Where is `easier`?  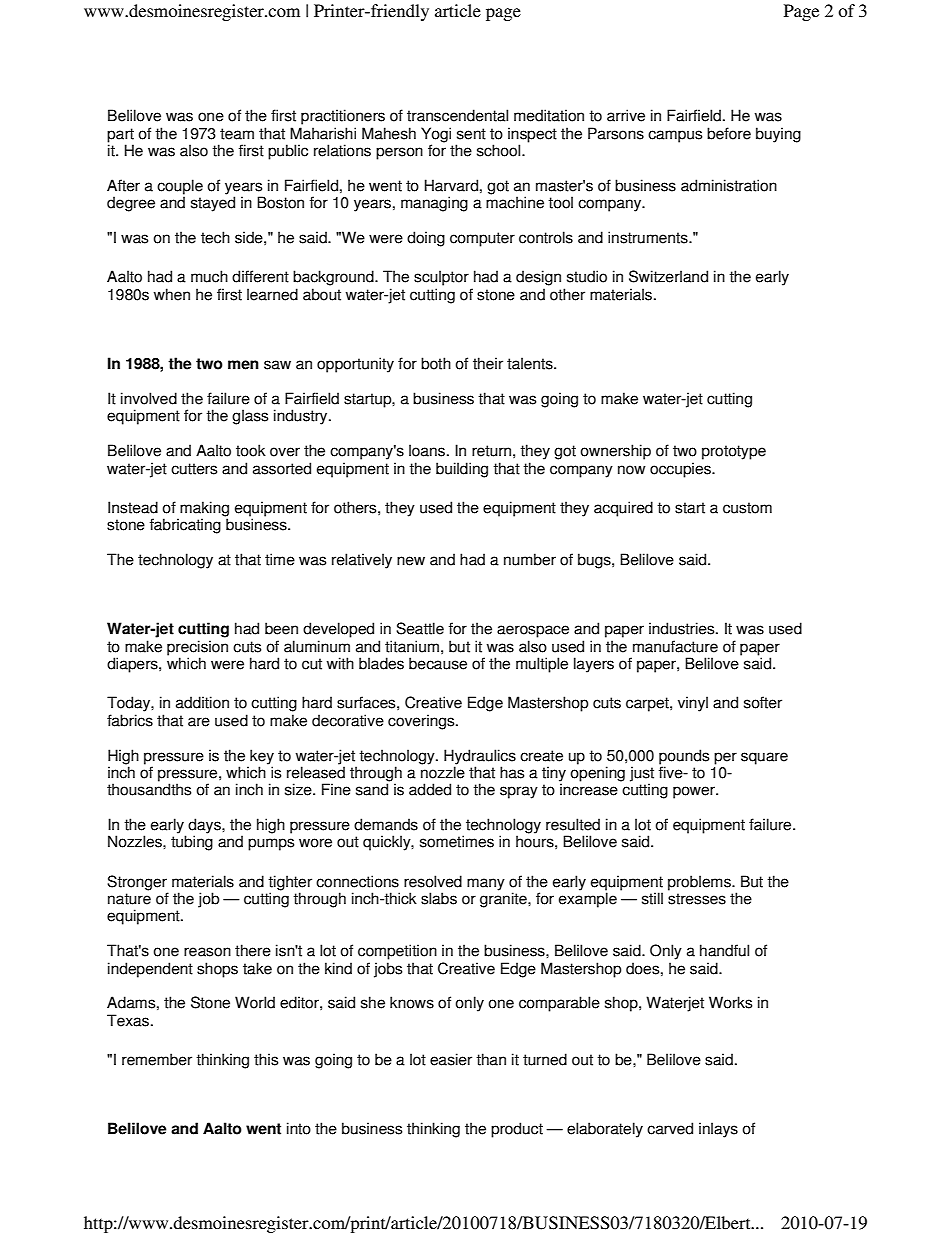 easier is located at coordinates (451, 1059).
